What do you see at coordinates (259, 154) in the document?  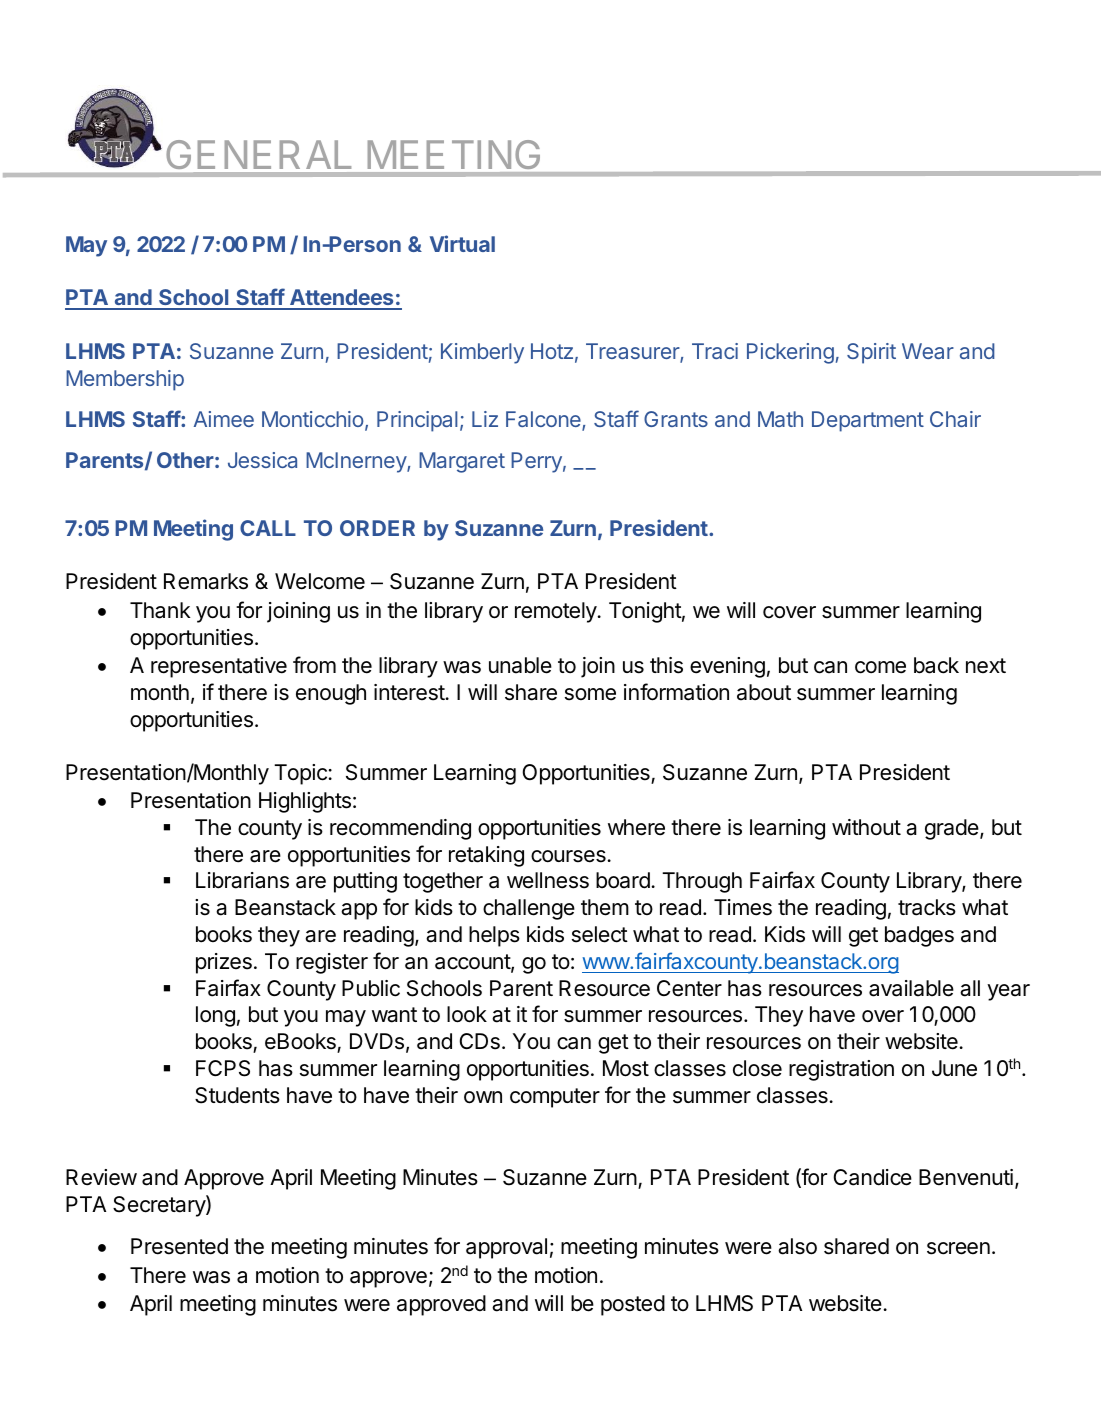 I see `GENERAL` at bounding box center [259, 154].
